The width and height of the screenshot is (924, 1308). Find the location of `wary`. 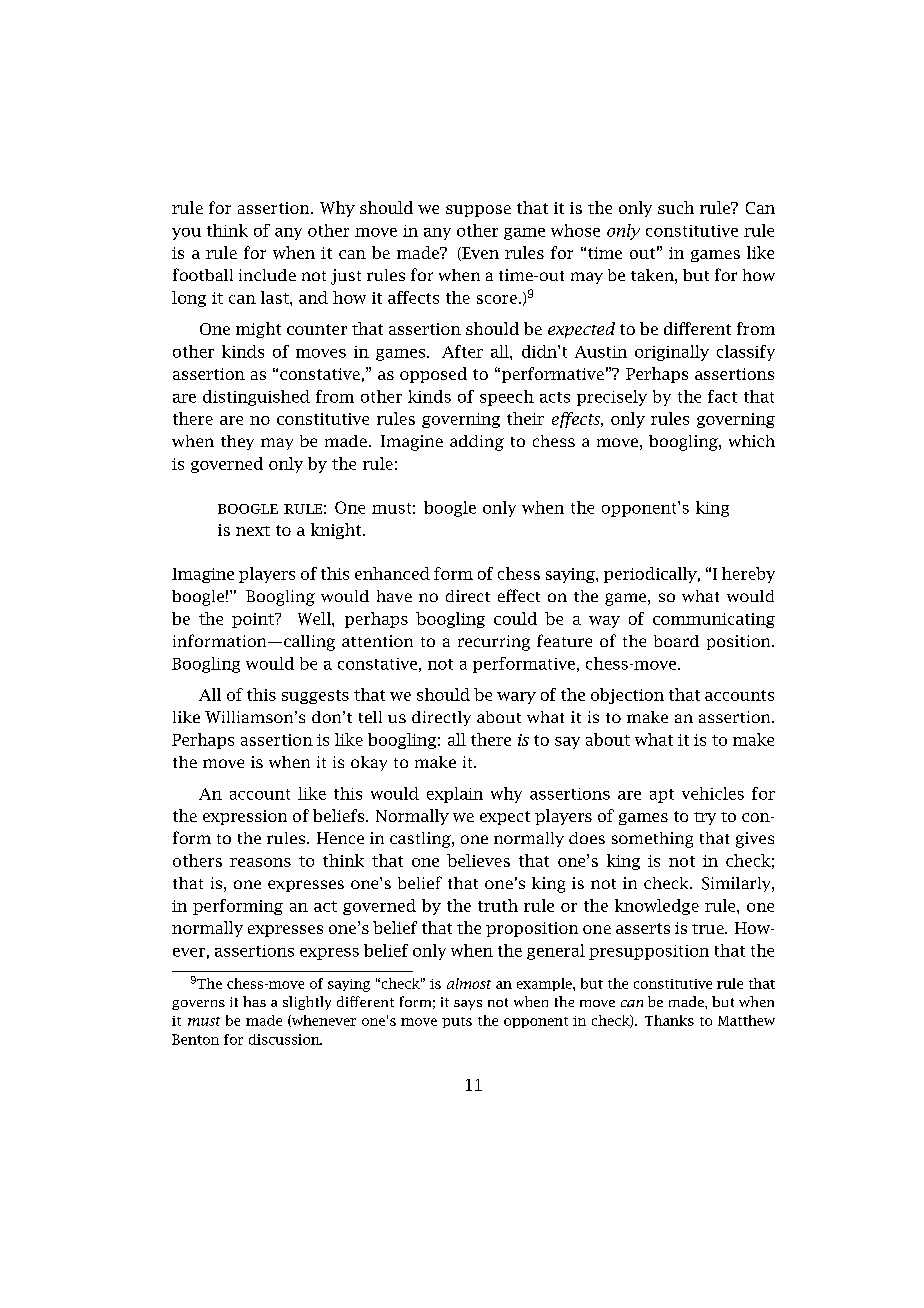

wary is located at coordinates (516, 698).
